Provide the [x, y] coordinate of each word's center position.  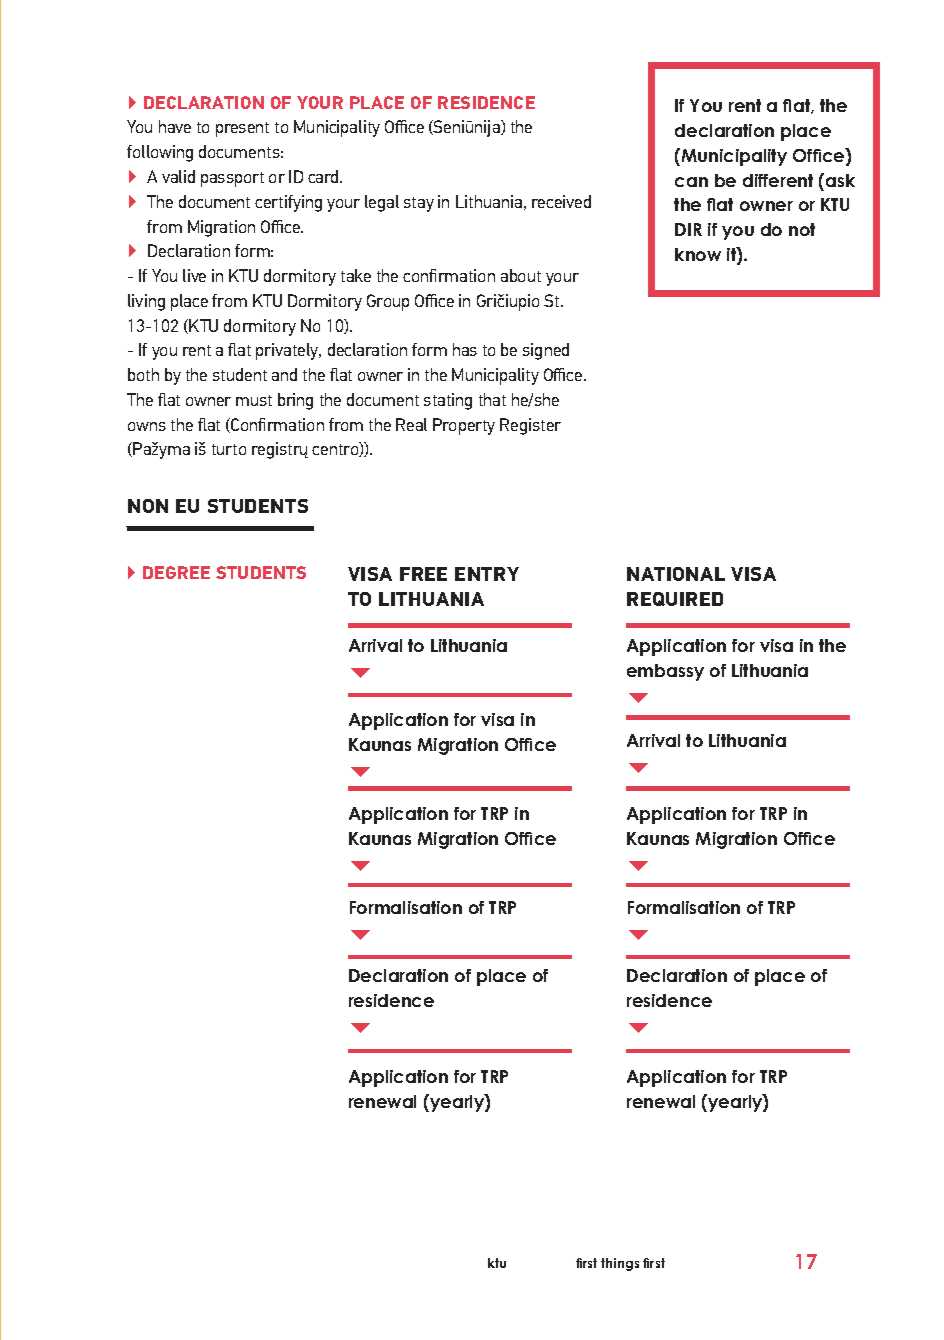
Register [530, 426]
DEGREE [176, 572]
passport [232, 179]
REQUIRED [675, 599]
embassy [665, 672]
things [620, 1264]
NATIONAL [676, 574]
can [691, 182]
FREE [423, 574]
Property [464, 426]
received [561, 201]
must [254, 400]
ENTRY [487, 574]
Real [411, 424]
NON [148, 506]
